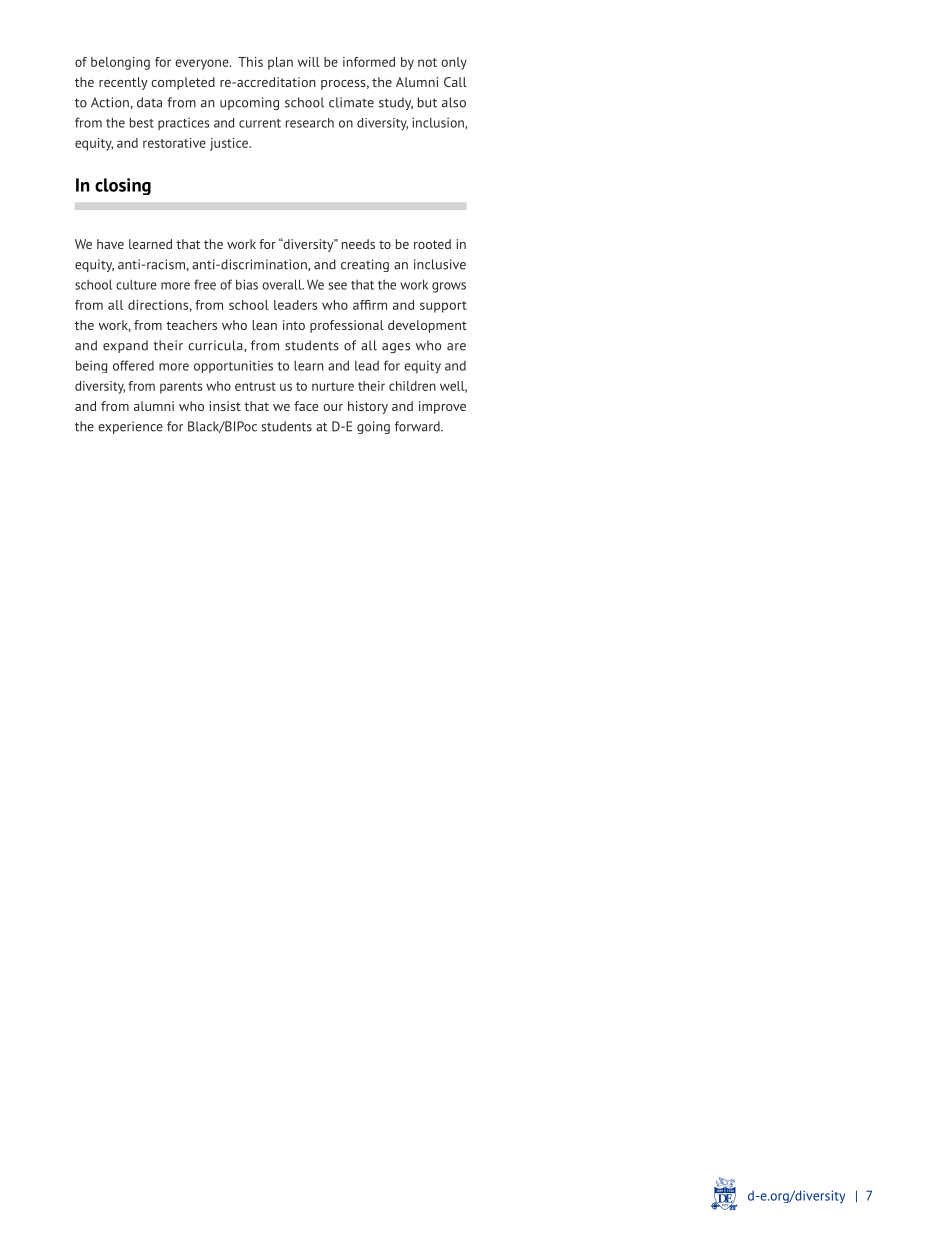  I want to click on experience, so click(130, 427).
